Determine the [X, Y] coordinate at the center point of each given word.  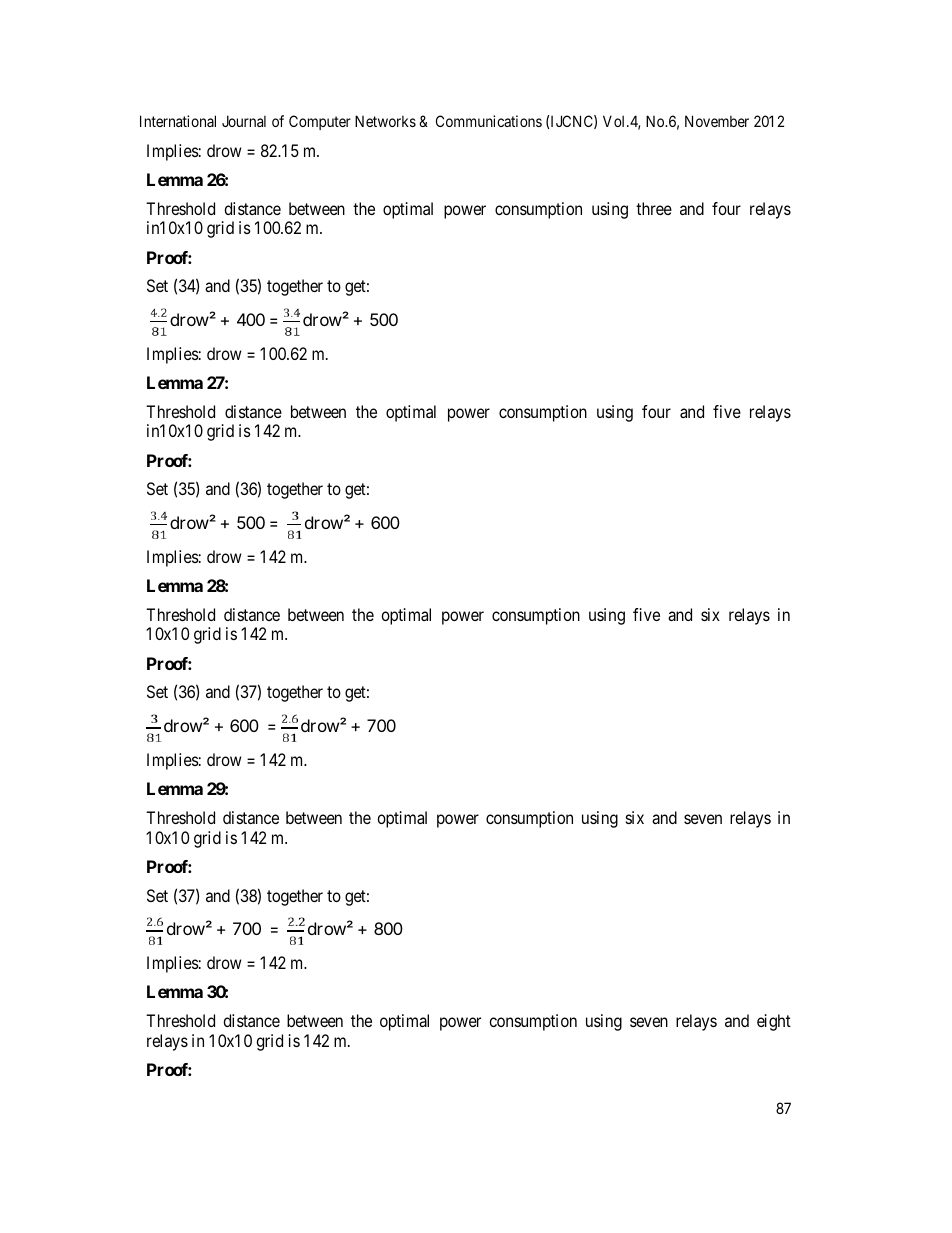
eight [774, 1022]
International [178, 121]
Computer [320, 122]
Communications [489, 121]
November [717, 121]
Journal [244, 121]
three [654, 208]
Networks [385, 121]
